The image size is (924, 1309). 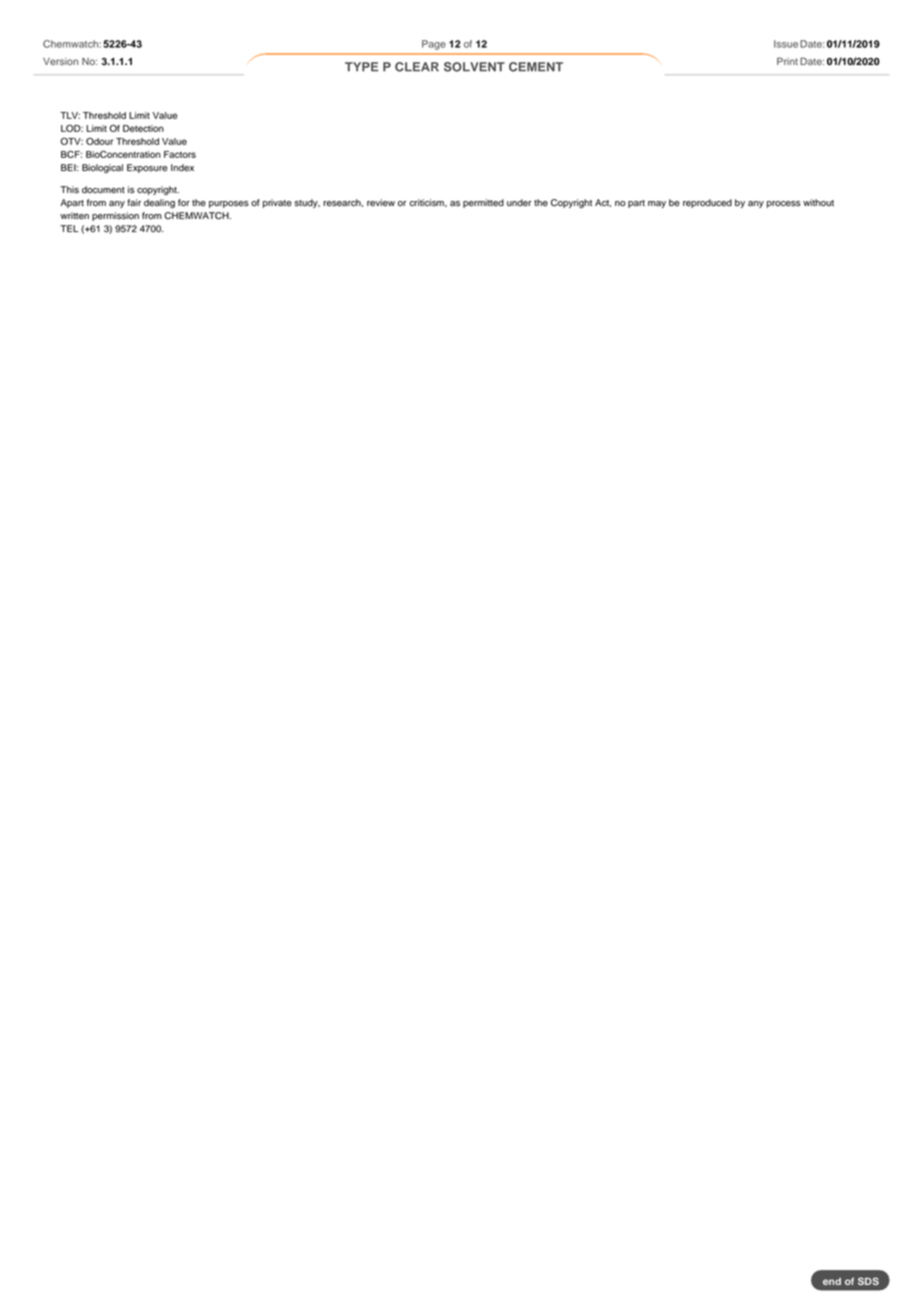 I want to click on process, so click(x=784, y=204).
